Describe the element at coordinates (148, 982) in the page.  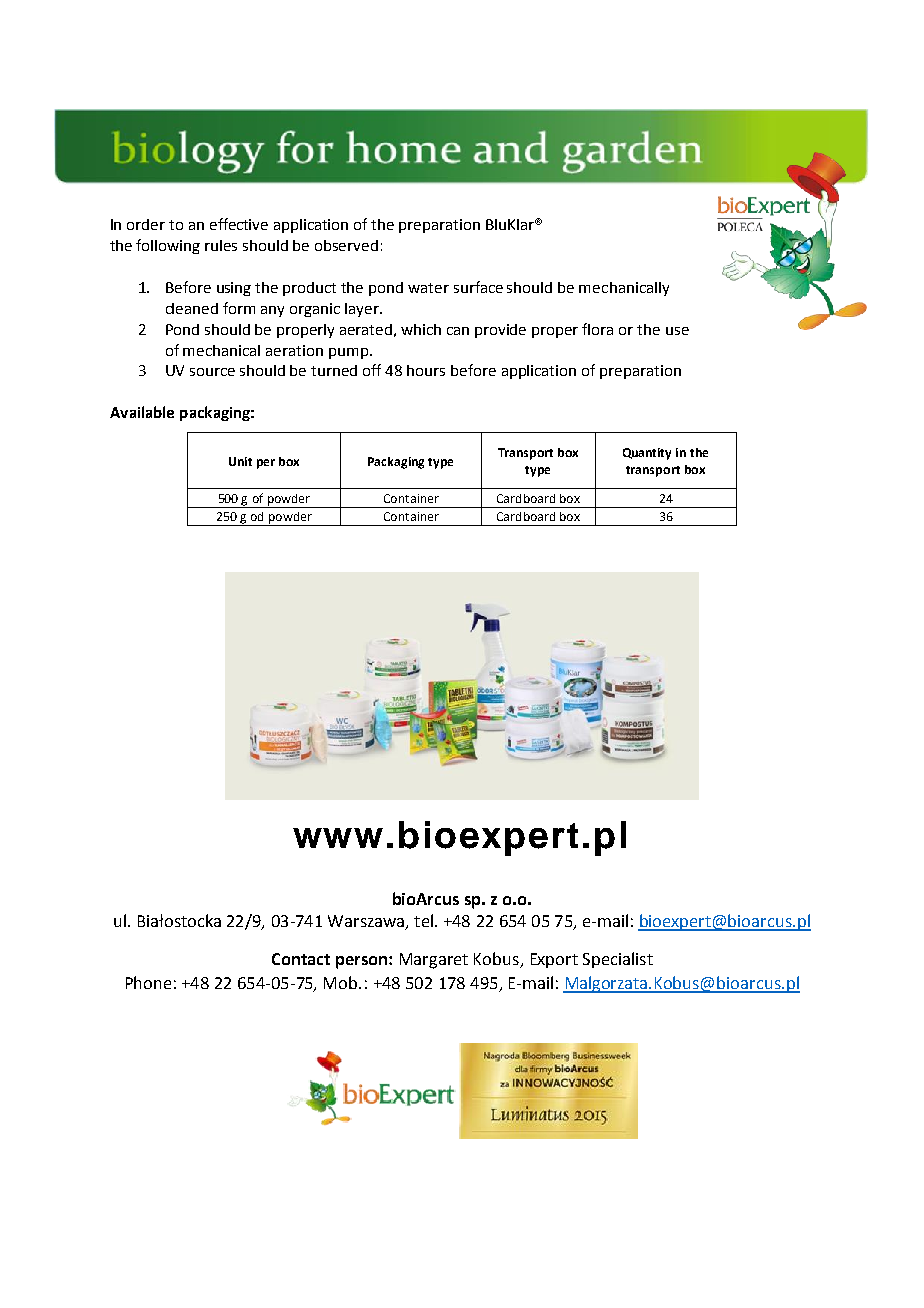
I see `Phone` at that location.
